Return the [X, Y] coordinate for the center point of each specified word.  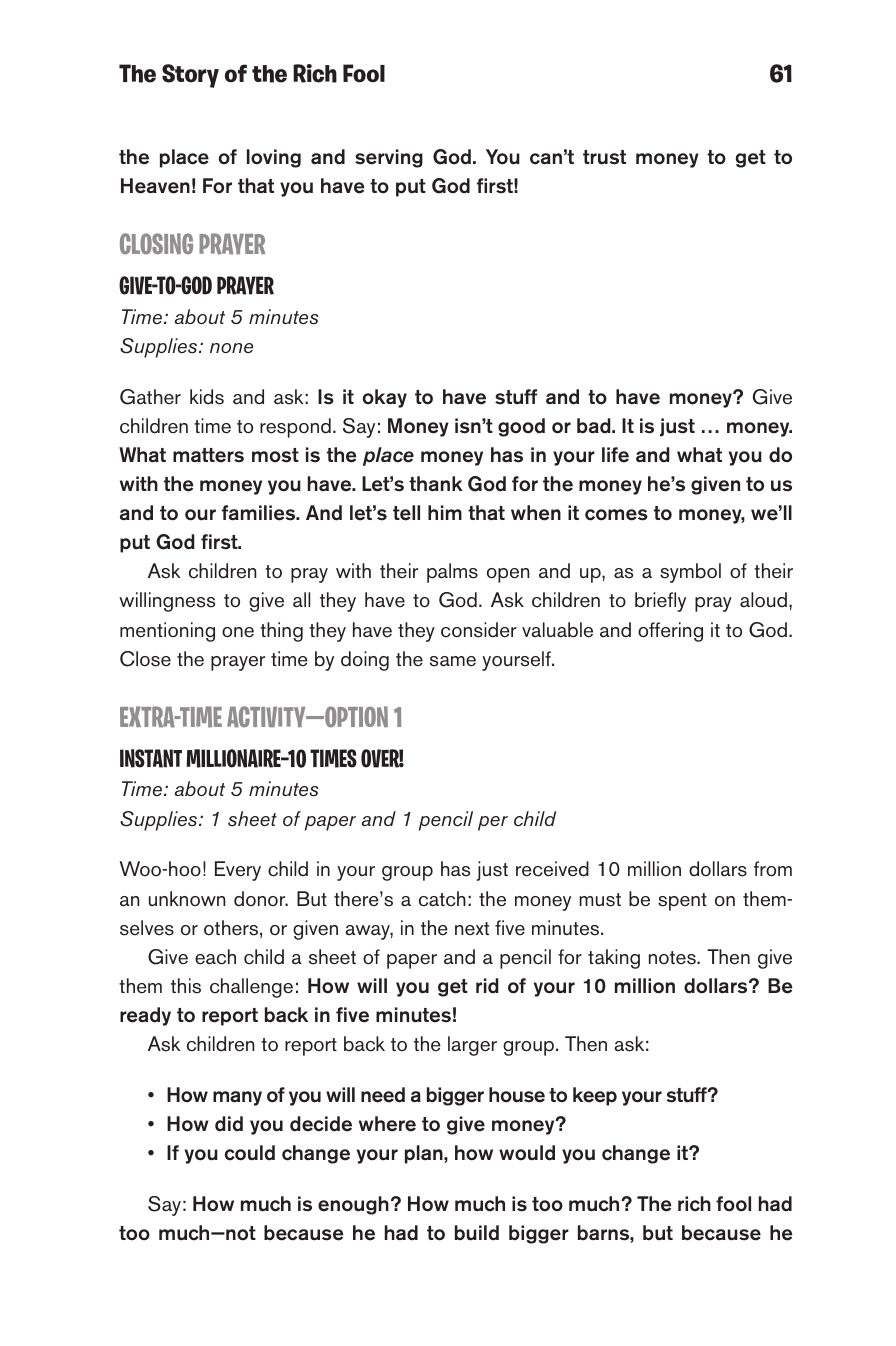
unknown [187, 899]
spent [682, 902]
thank [436, 483]
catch [442, 899]
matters [208, 455]
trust [604, 157]
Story [190, 76]
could [250, 1153]
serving [389, 158]
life [615, 455]
